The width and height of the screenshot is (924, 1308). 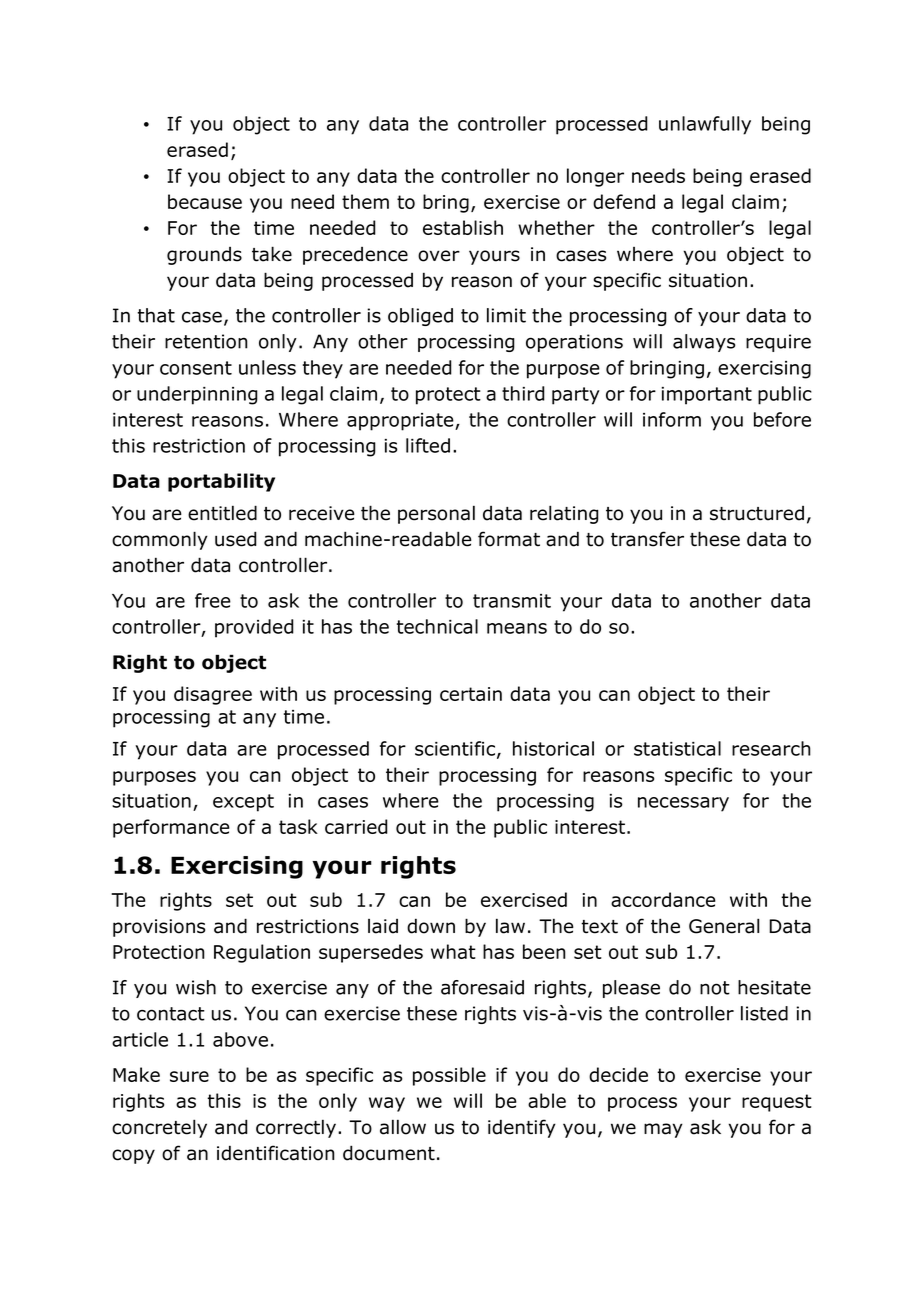 What do you see at coordinates (437, 626) in the screenshot?
I see `technical` at bounding box center [437, 626].
